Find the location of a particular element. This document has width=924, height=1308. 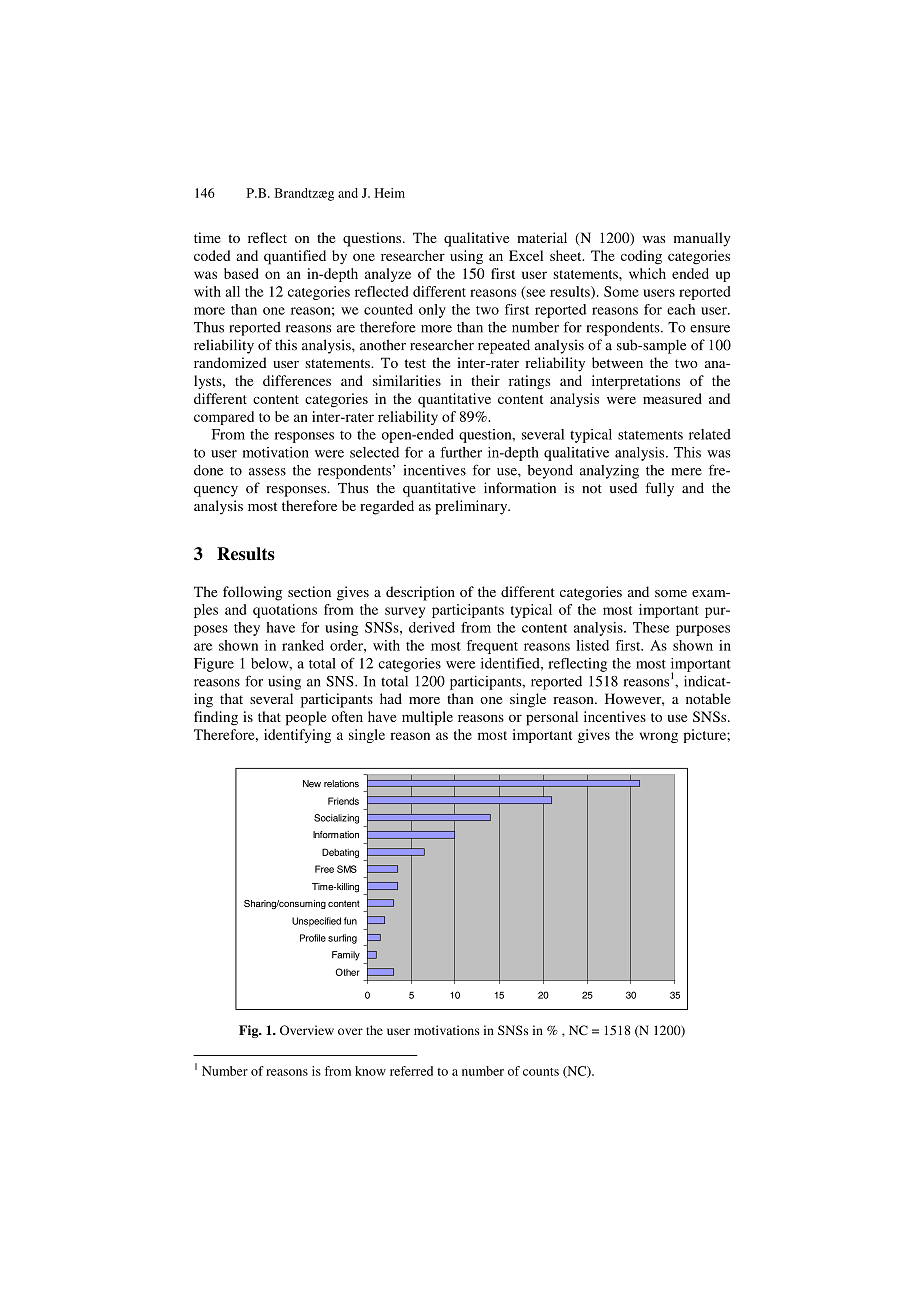

referred is located at coordinates (411, 1071).
